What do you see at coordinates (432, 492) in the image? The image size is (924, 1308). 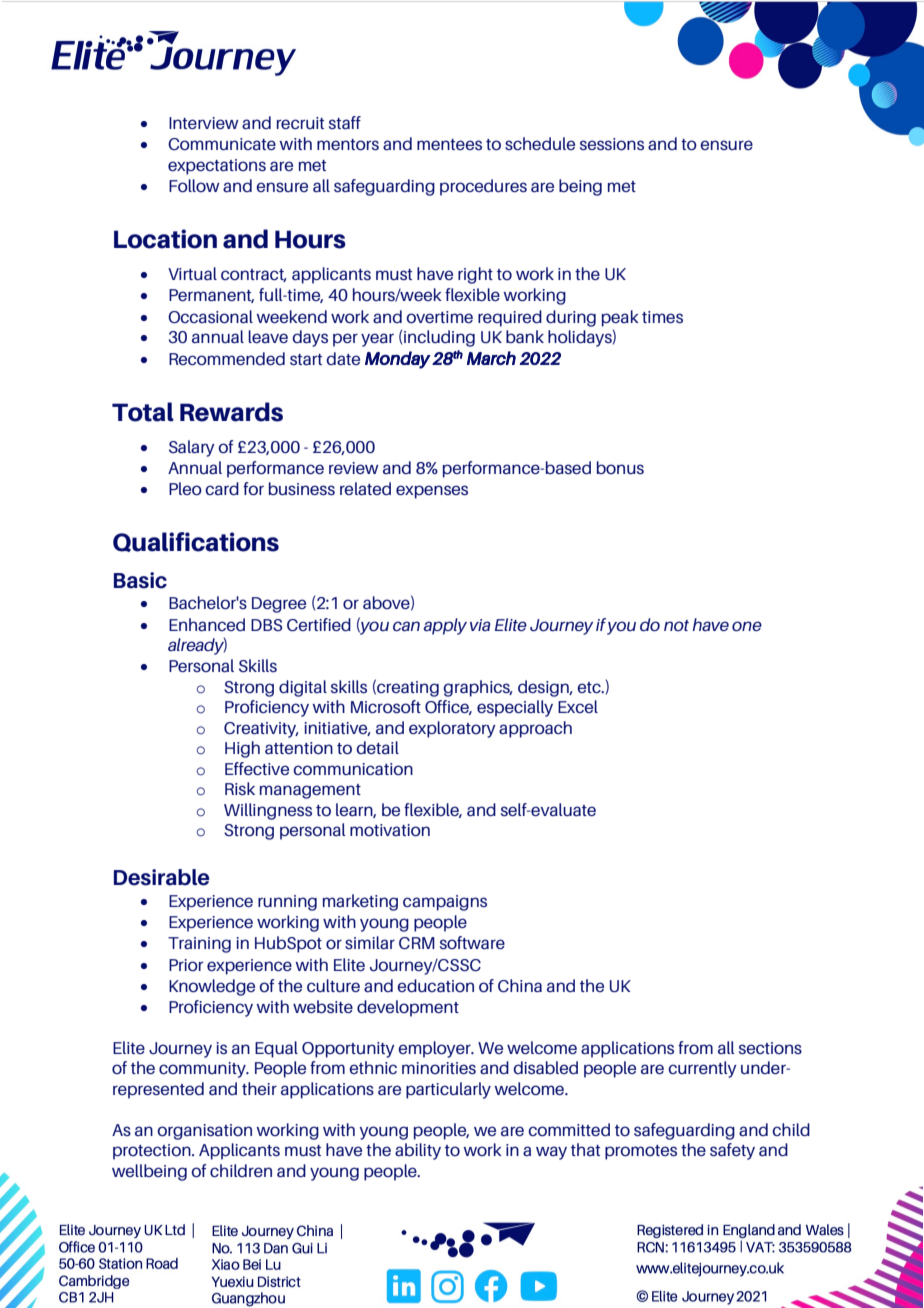 I see `expenses` at bounding box center [432, 492].
